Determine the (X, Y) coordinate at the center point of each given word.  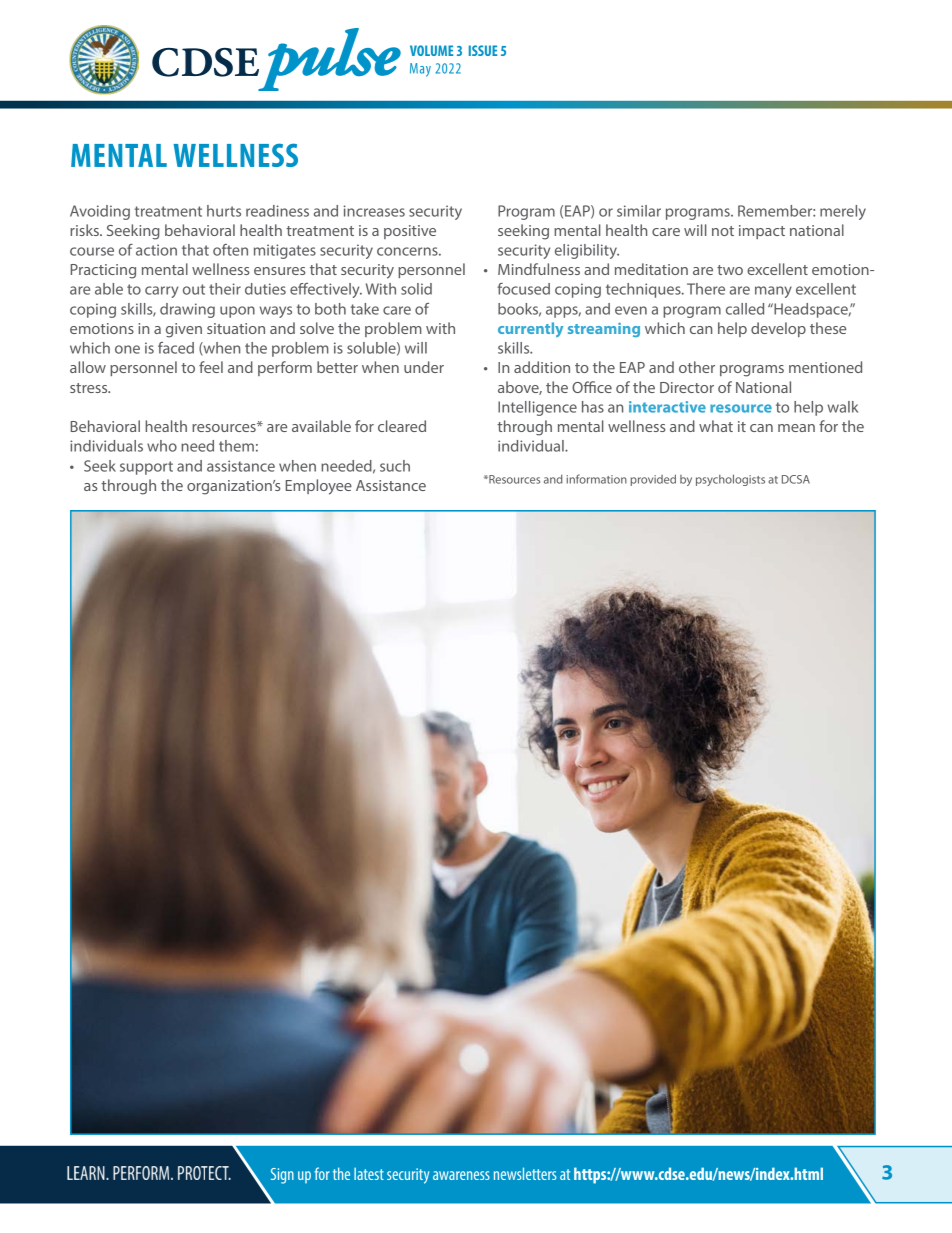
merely (843, 212)
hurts (224, 211)
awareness (461, 1175)
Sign (282, 1176)
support (146, 468)
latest (369, 1174)
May (420, 70)
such (395, 466)
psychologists (730, 480)
